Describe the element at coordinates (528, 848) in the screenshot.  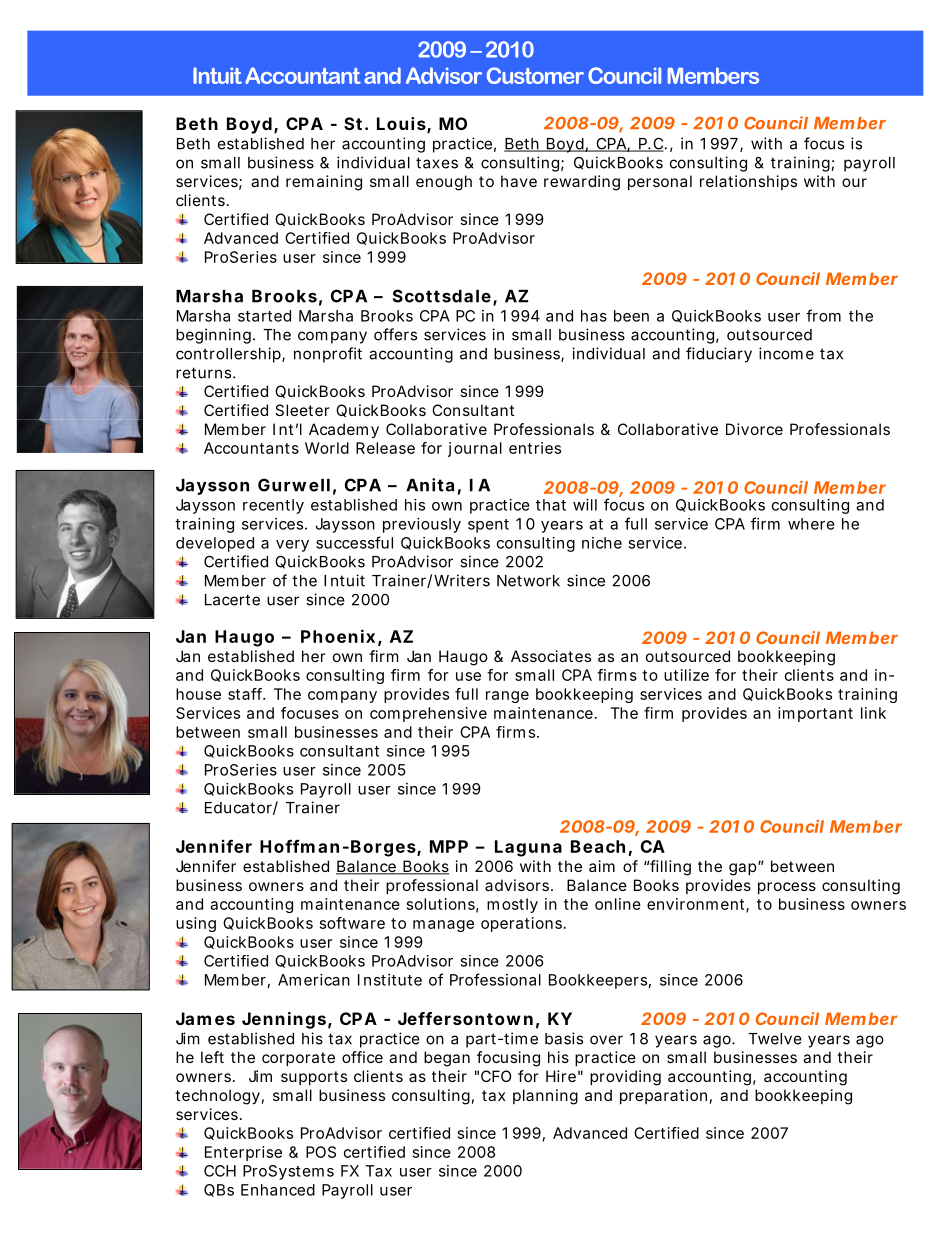
I see `Laguna` at that location.
